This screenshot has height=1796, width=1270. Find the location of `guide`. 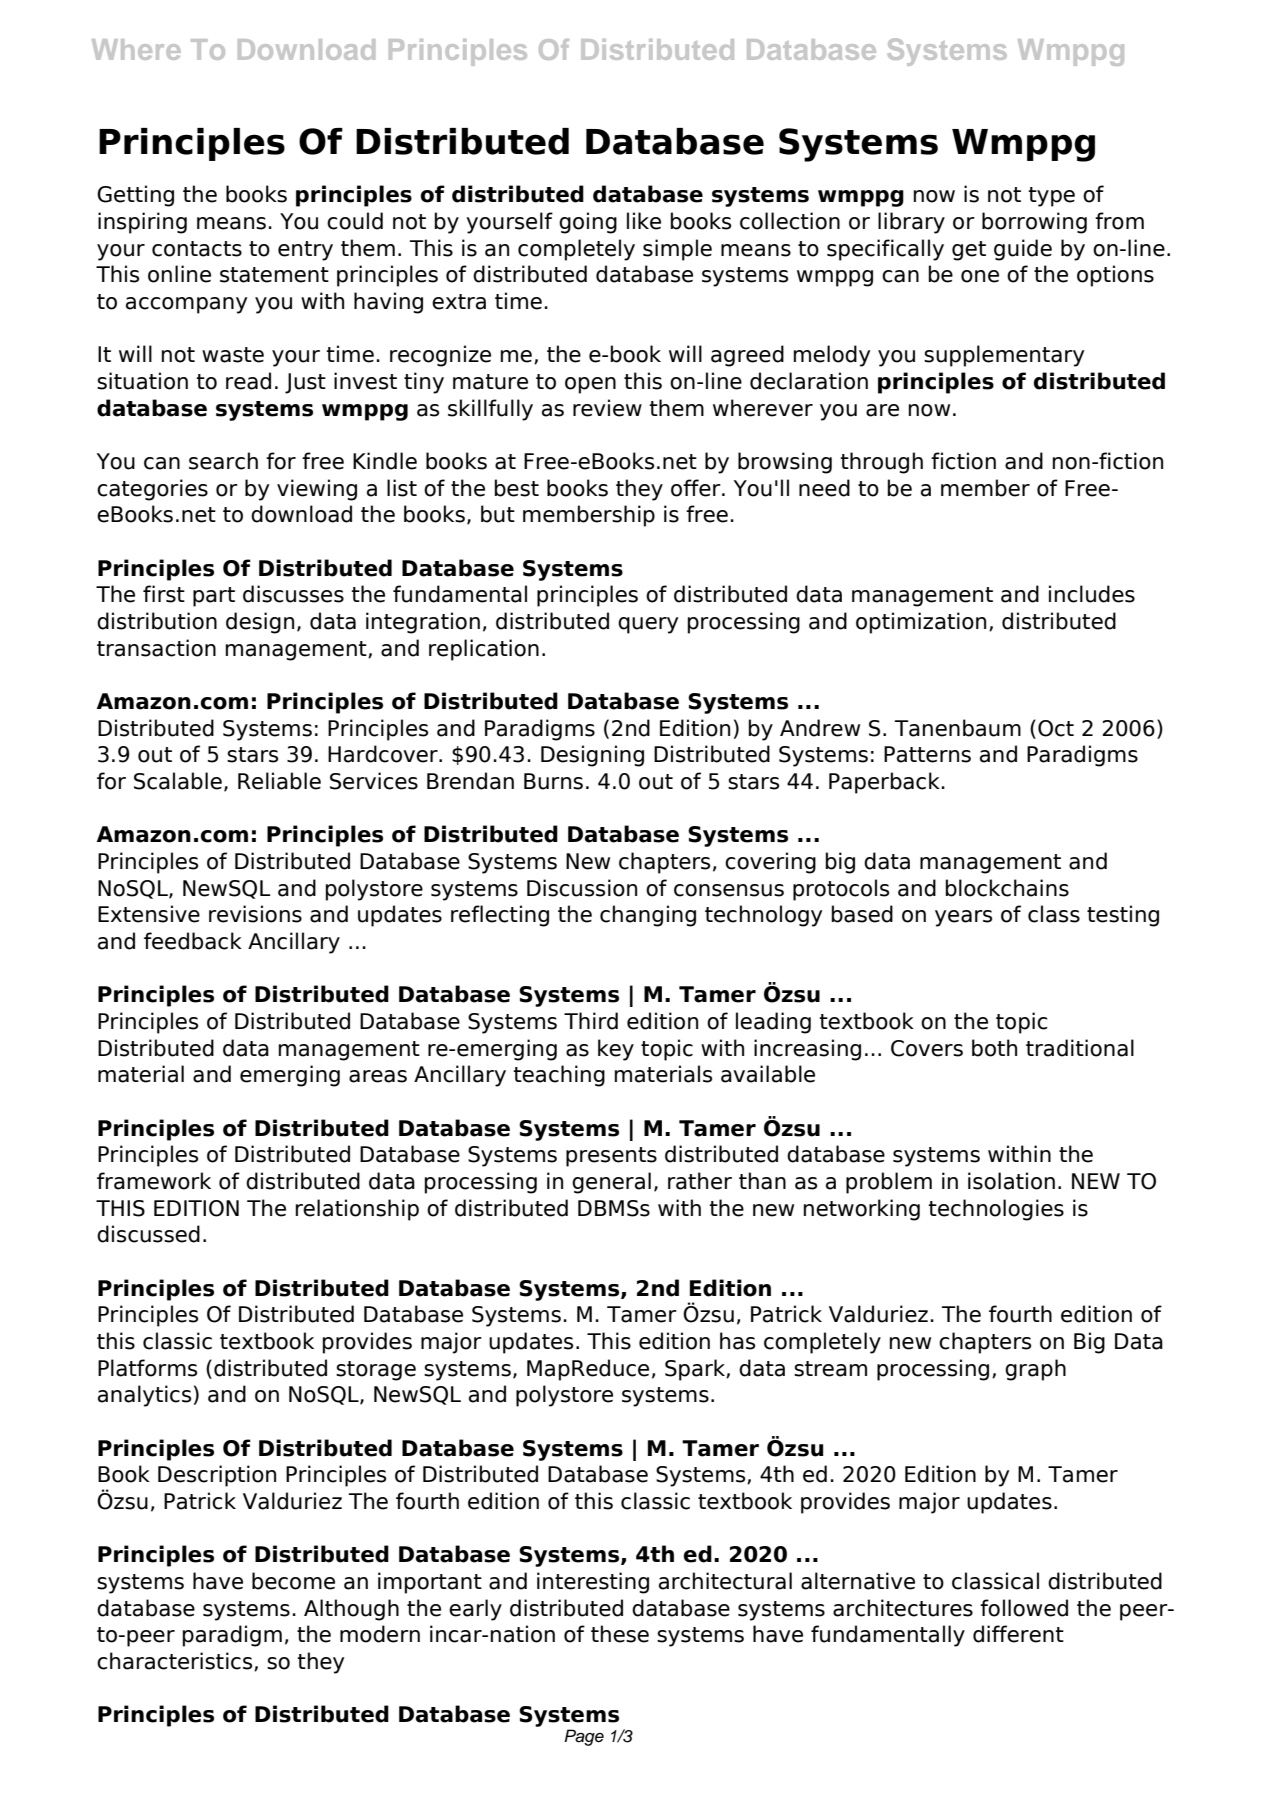

guide is located at coordinates (1023, 250).
